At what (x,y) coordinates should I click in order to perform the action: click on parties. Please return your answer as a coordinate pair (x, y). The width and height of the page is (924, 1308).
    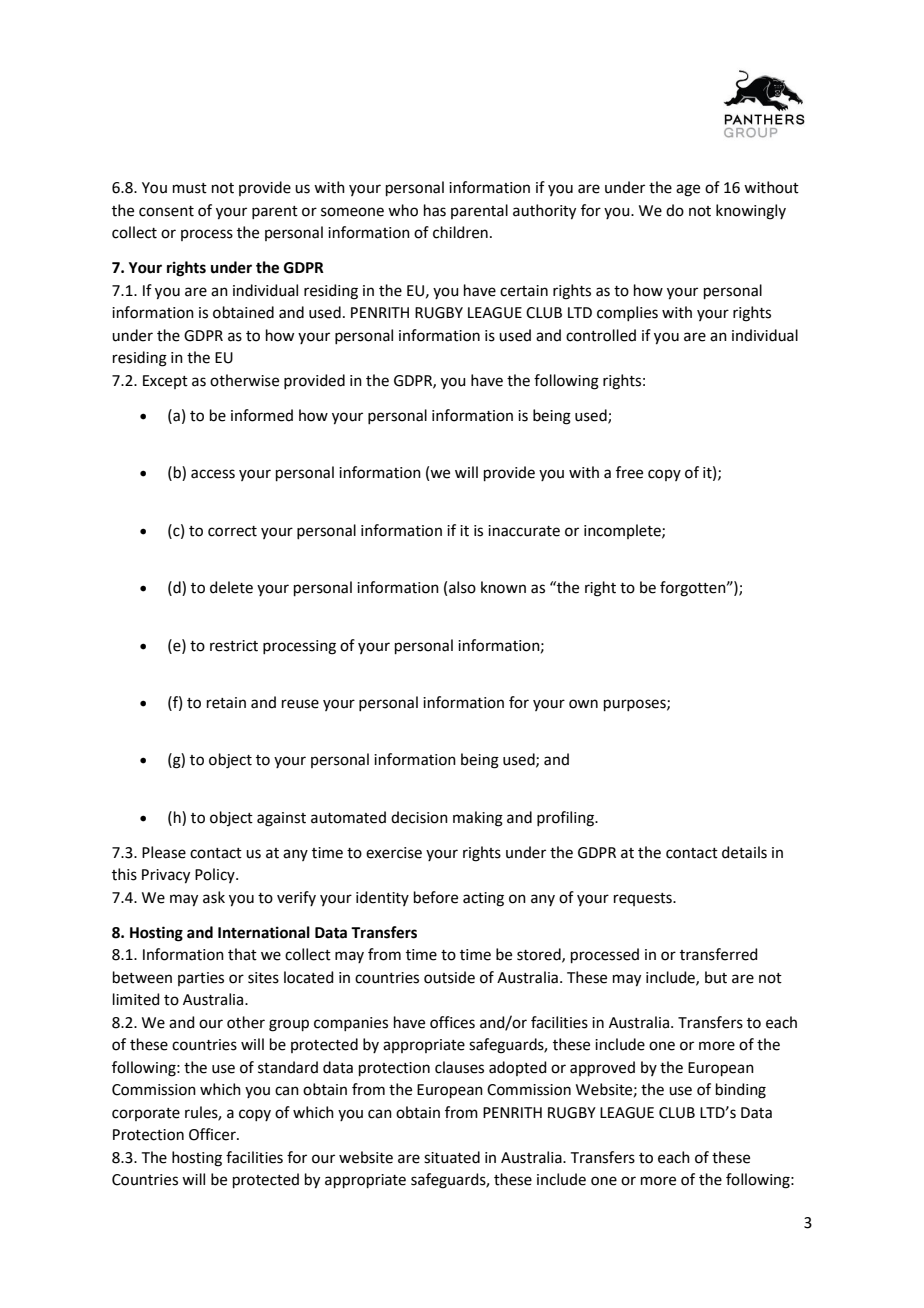
    Looking at the image, I should click on (201, 979).
